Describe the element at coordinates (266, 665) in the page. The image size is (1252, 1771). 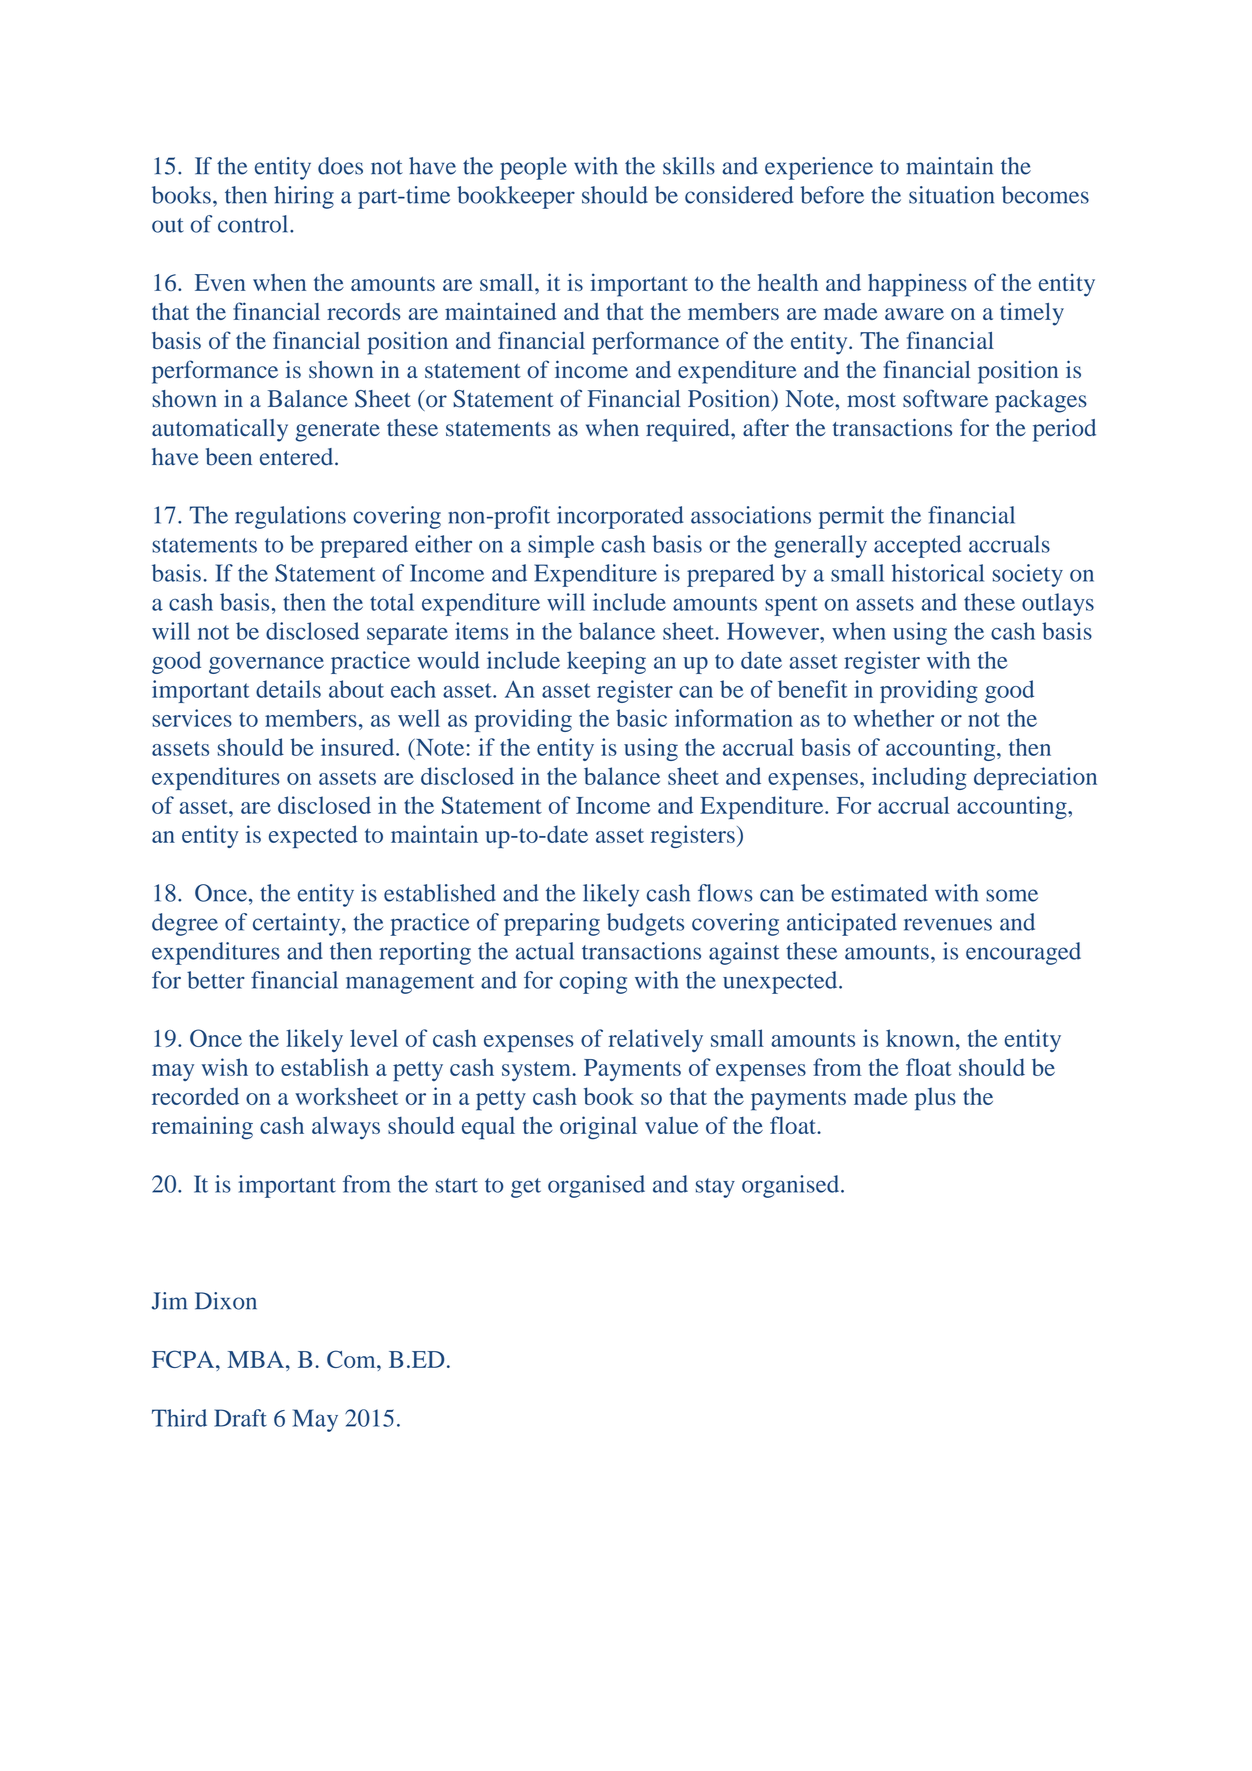
I see `governance` at that location.
